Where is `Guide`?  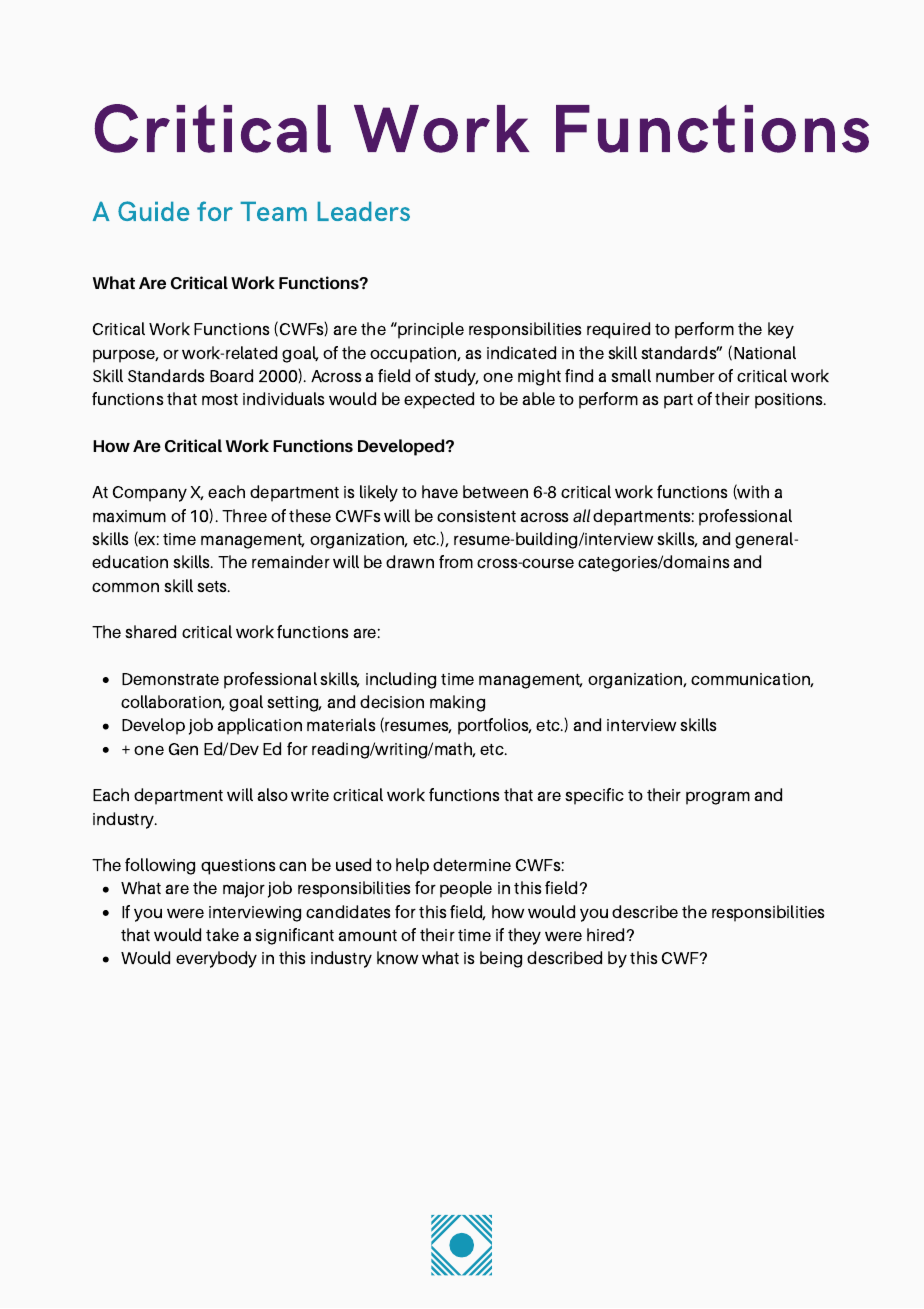
Guide is located at coordinates (153, 211).
